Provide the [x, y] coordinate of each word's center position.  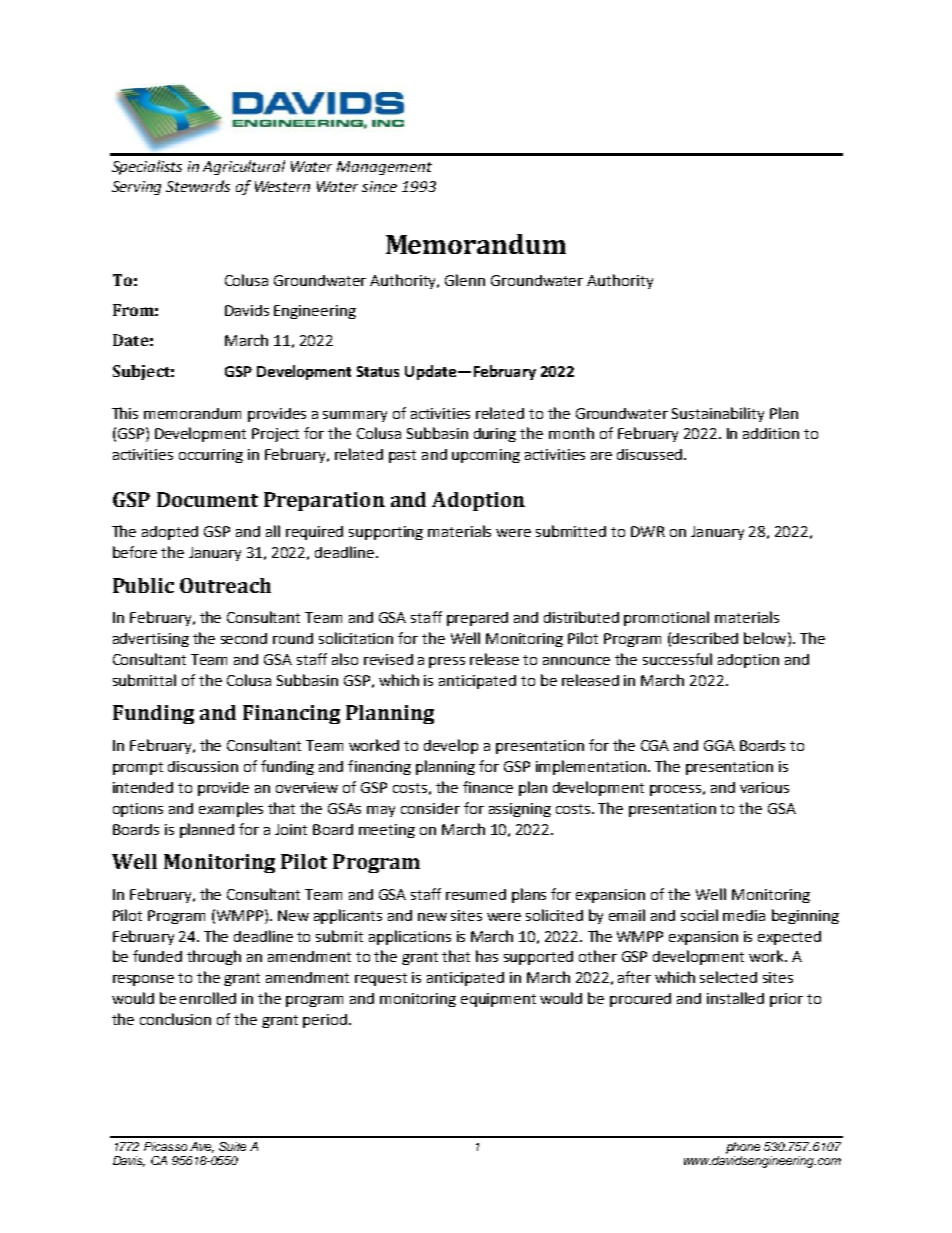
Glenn [465, 280]
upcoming [486, 456]
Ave [202, 1147]
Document [207, 499]
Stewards [198, 186]
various [764, 787]
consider [430, 808]
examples [231, 809]
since [379, 186]
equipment [498, 1000]
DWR [648, 531]
